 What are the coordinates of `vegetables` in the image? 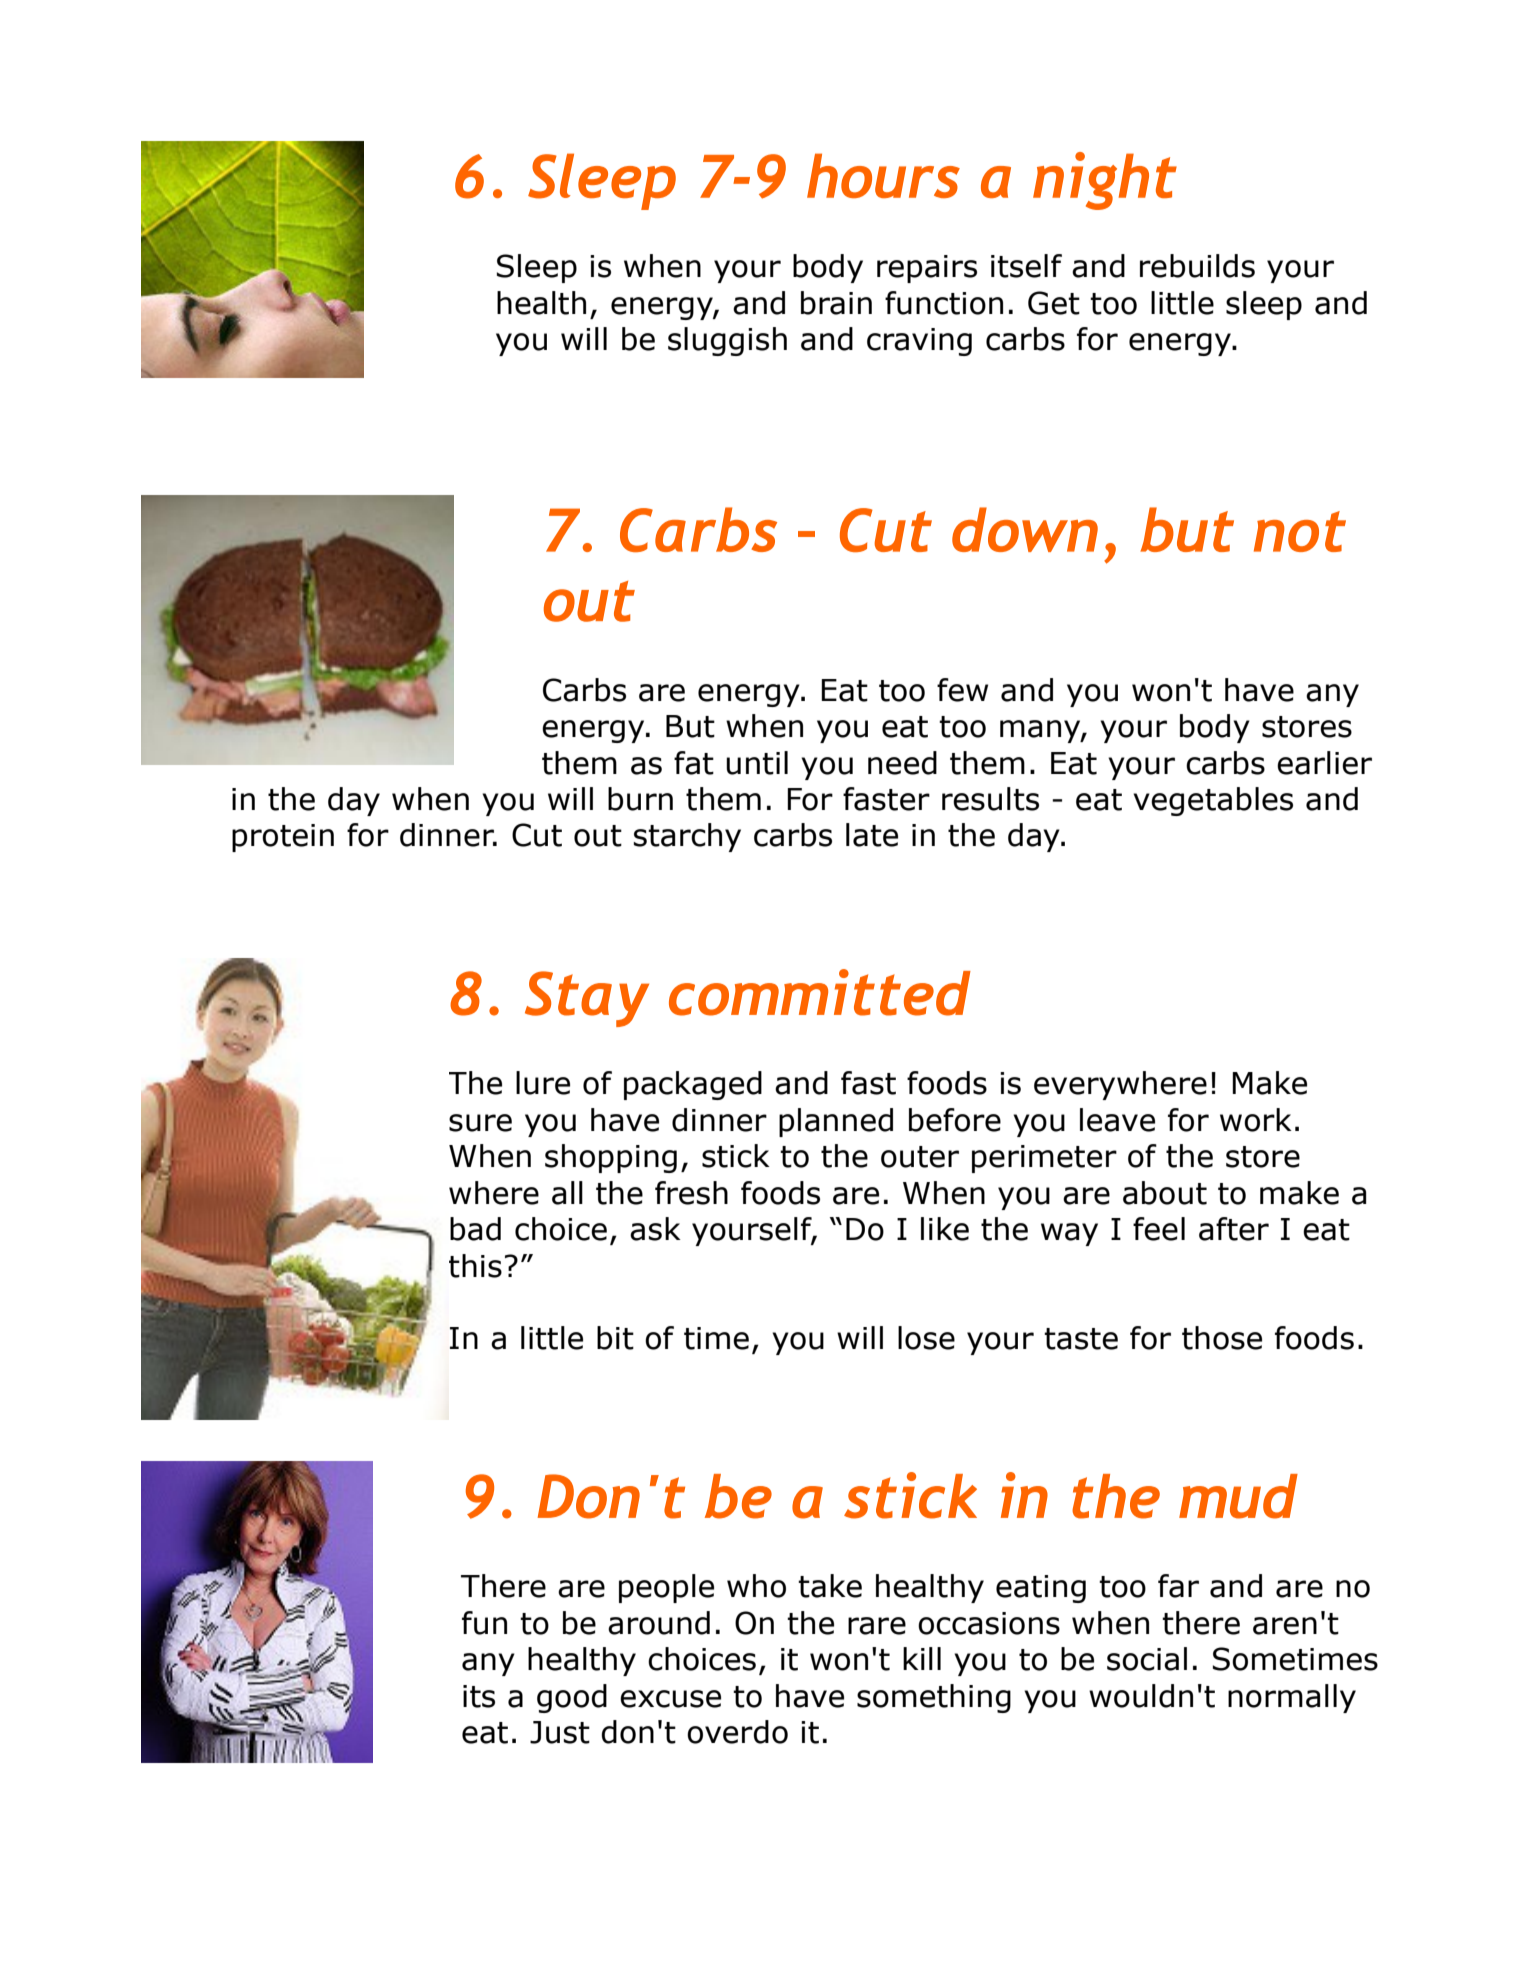 It's located at (1213, 801).
